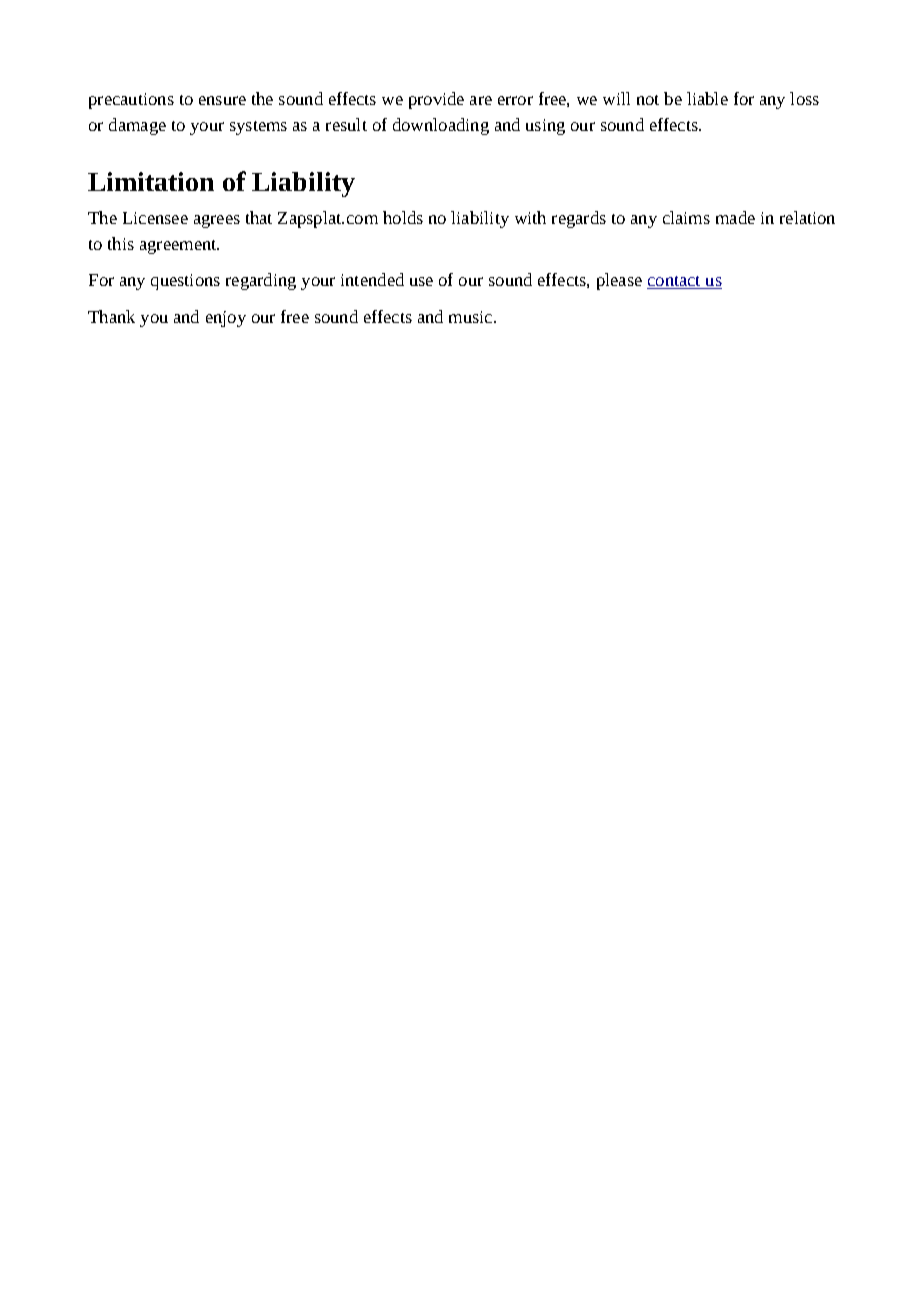 This page has width=924, height=1308. Describe the element at coordinates (403, 217) in the page. I see `holds` at that location.
